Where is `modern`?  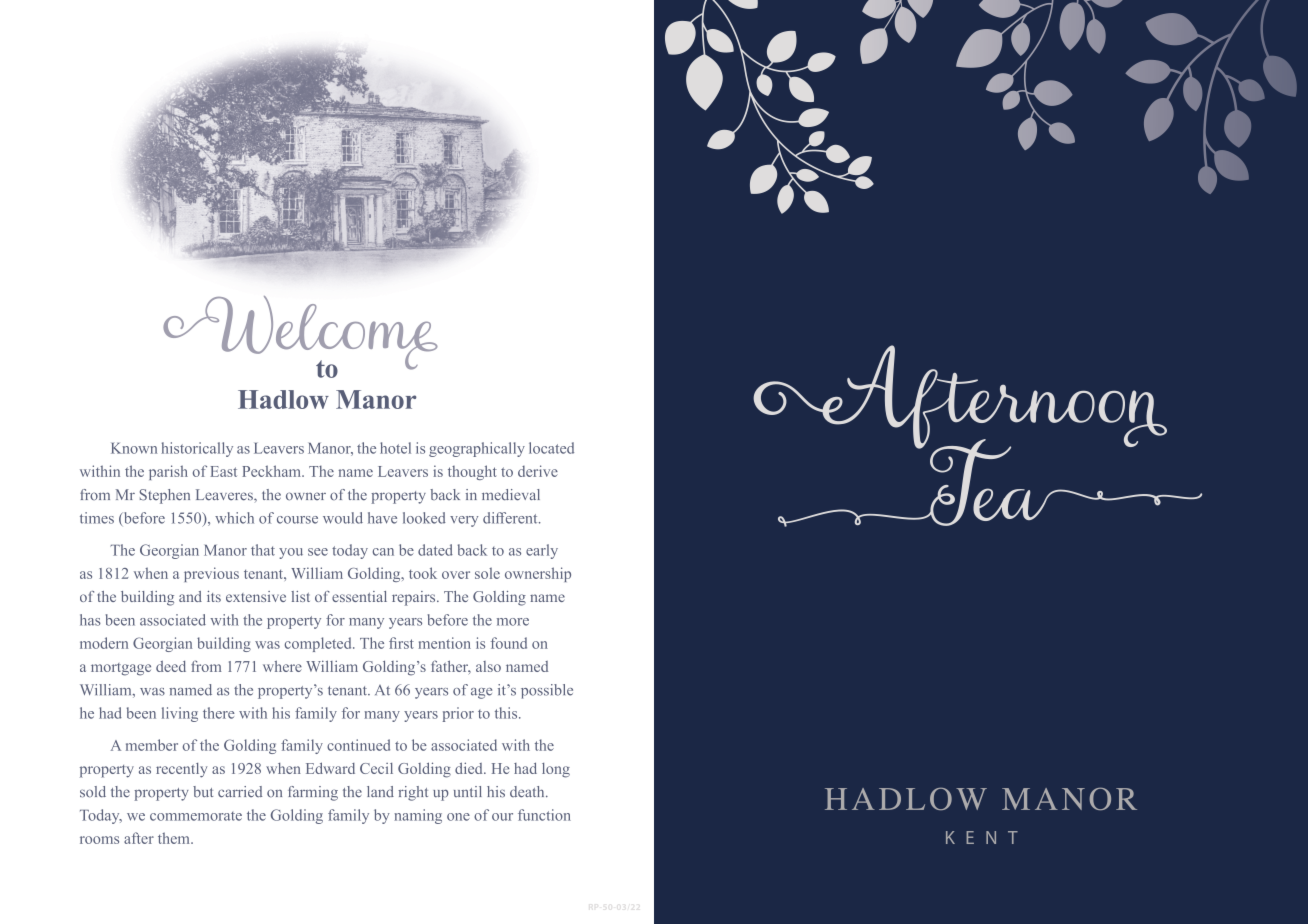 modern is located at coordinates (104, 643).
